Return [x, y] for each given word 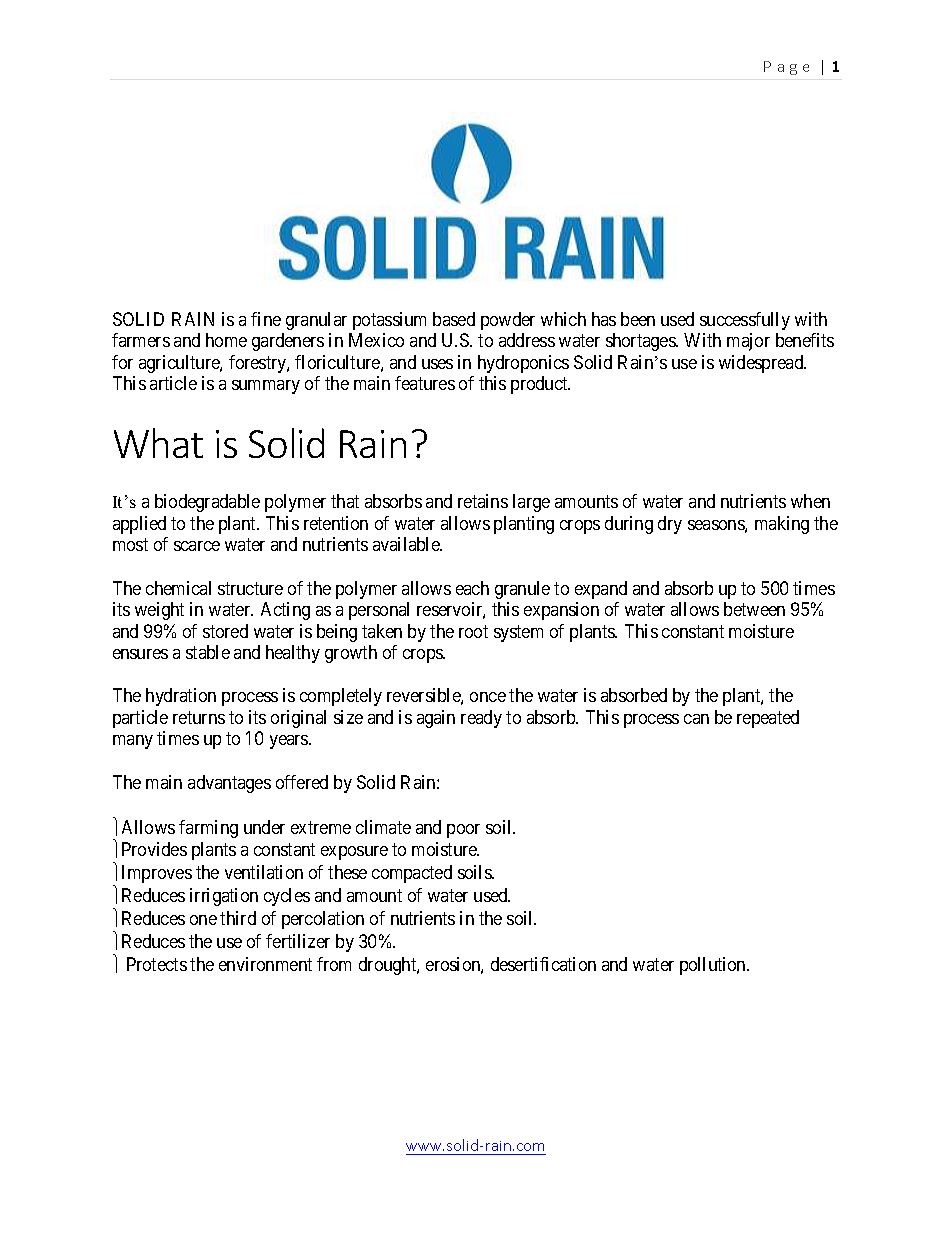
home [226, 340]
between [754, 609]
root [473, 631]
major [748, 342]
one [203, 920]
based [454, 319]
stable [208, 652]
